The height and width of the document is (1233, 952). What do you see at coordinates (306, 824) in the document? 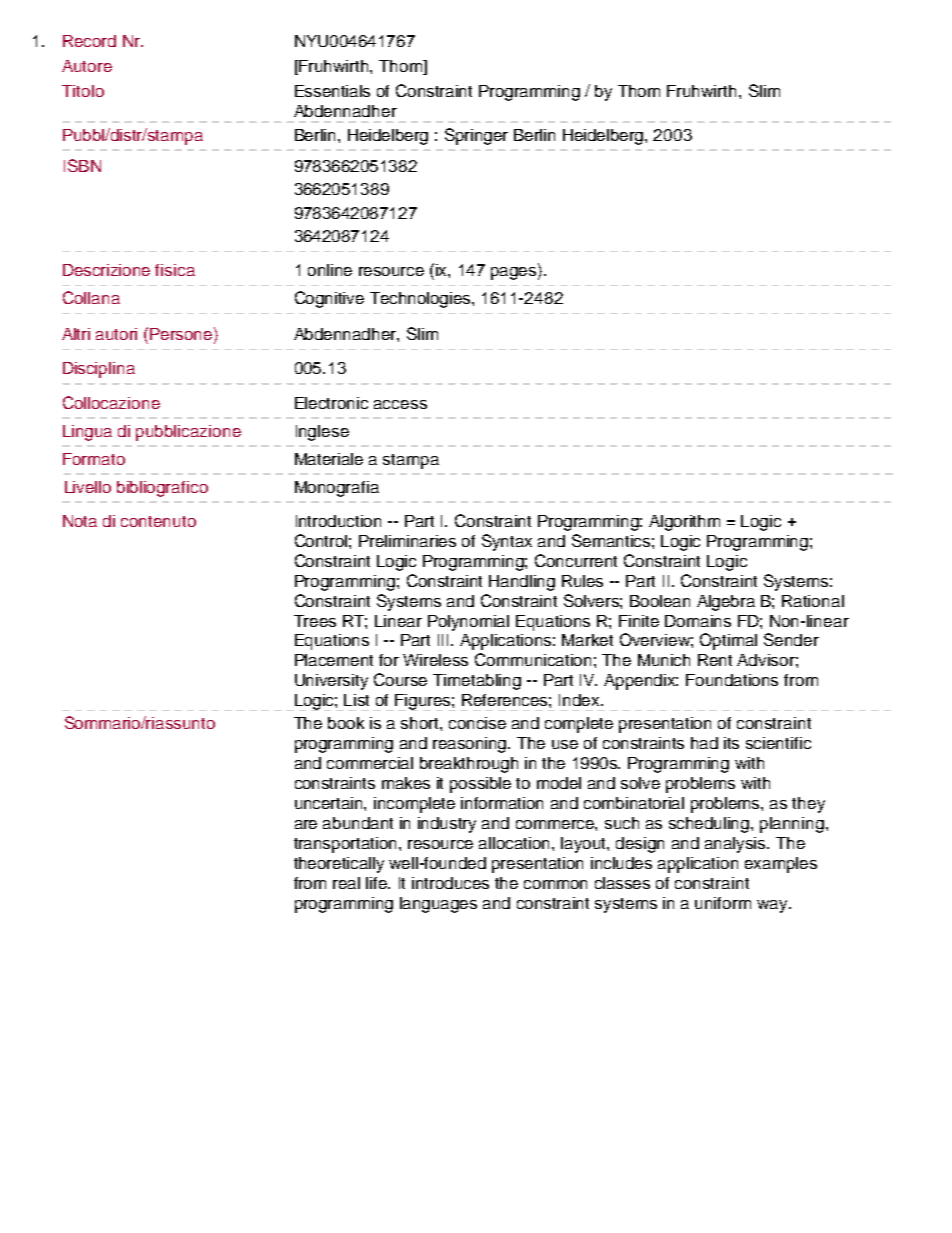
I see `are` at bounding box center [306, 824].
